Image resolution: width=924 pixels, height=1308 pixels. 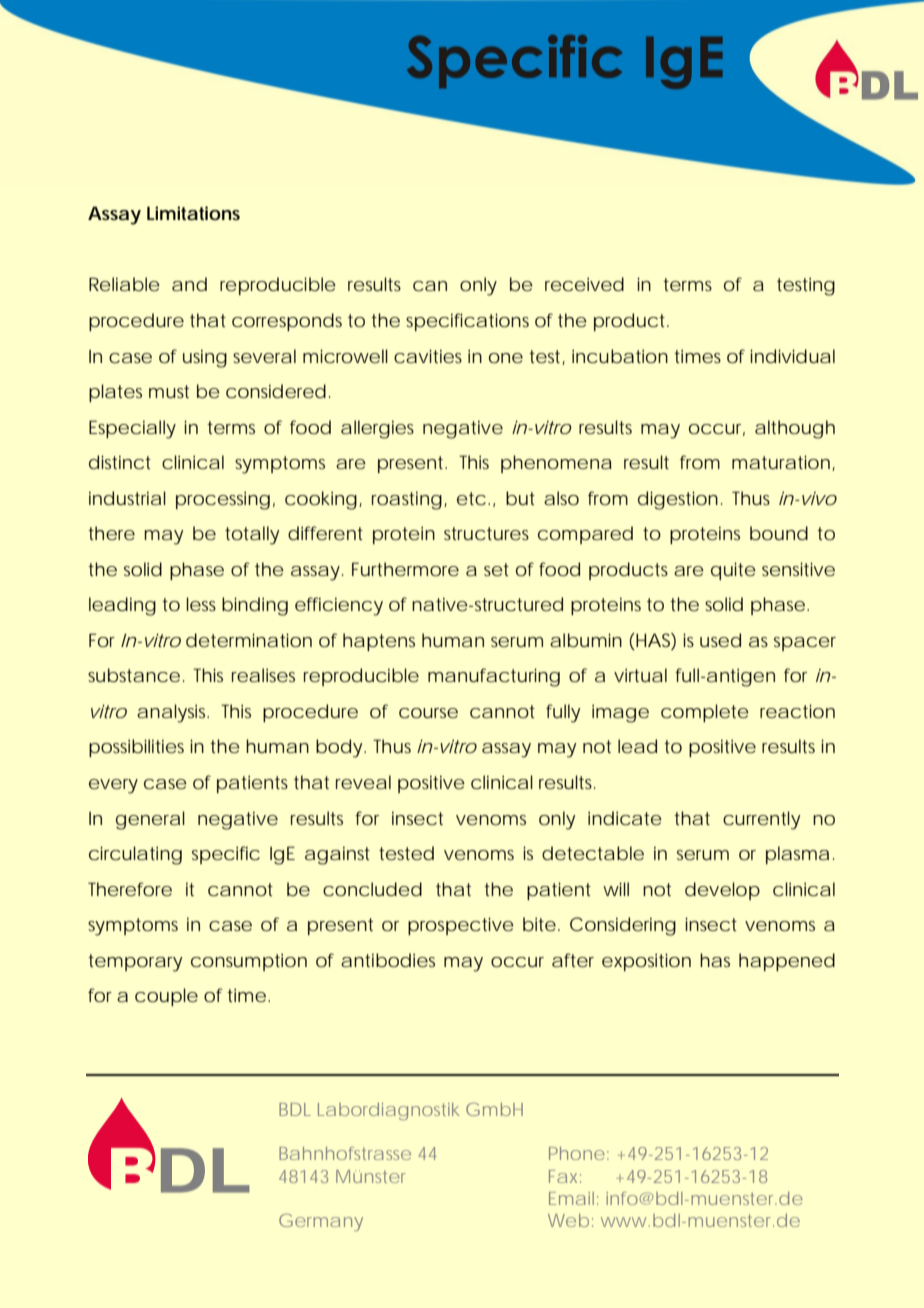 I want to click on individual, so click(x=792, y=356).
